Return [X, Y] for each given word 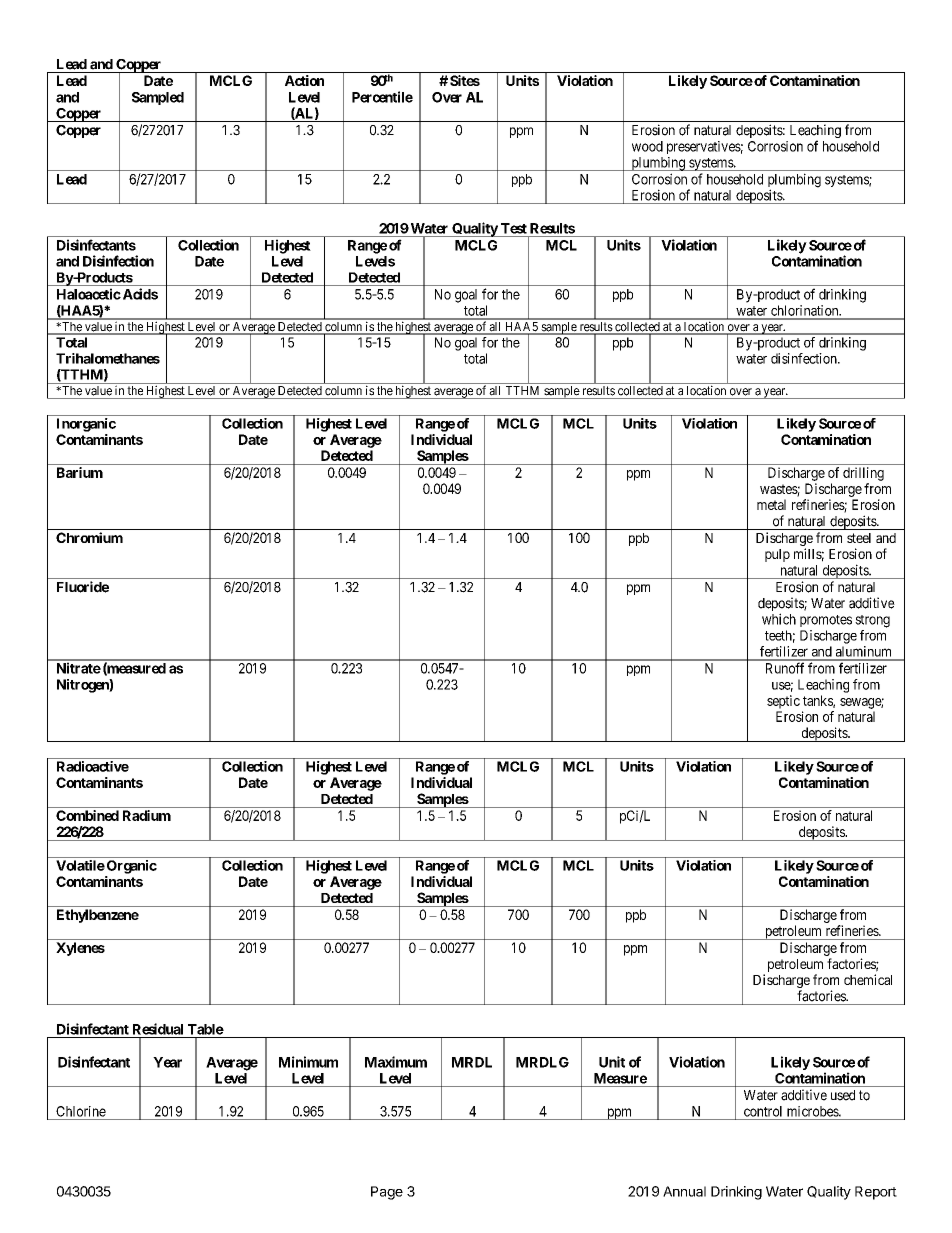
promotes [826, 621]
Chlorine [81, 1111]
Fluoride [83, 587]
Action [304, 80]
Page [387, 1193]
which [779, 619]
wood [647, 146]
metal [771, 504]
